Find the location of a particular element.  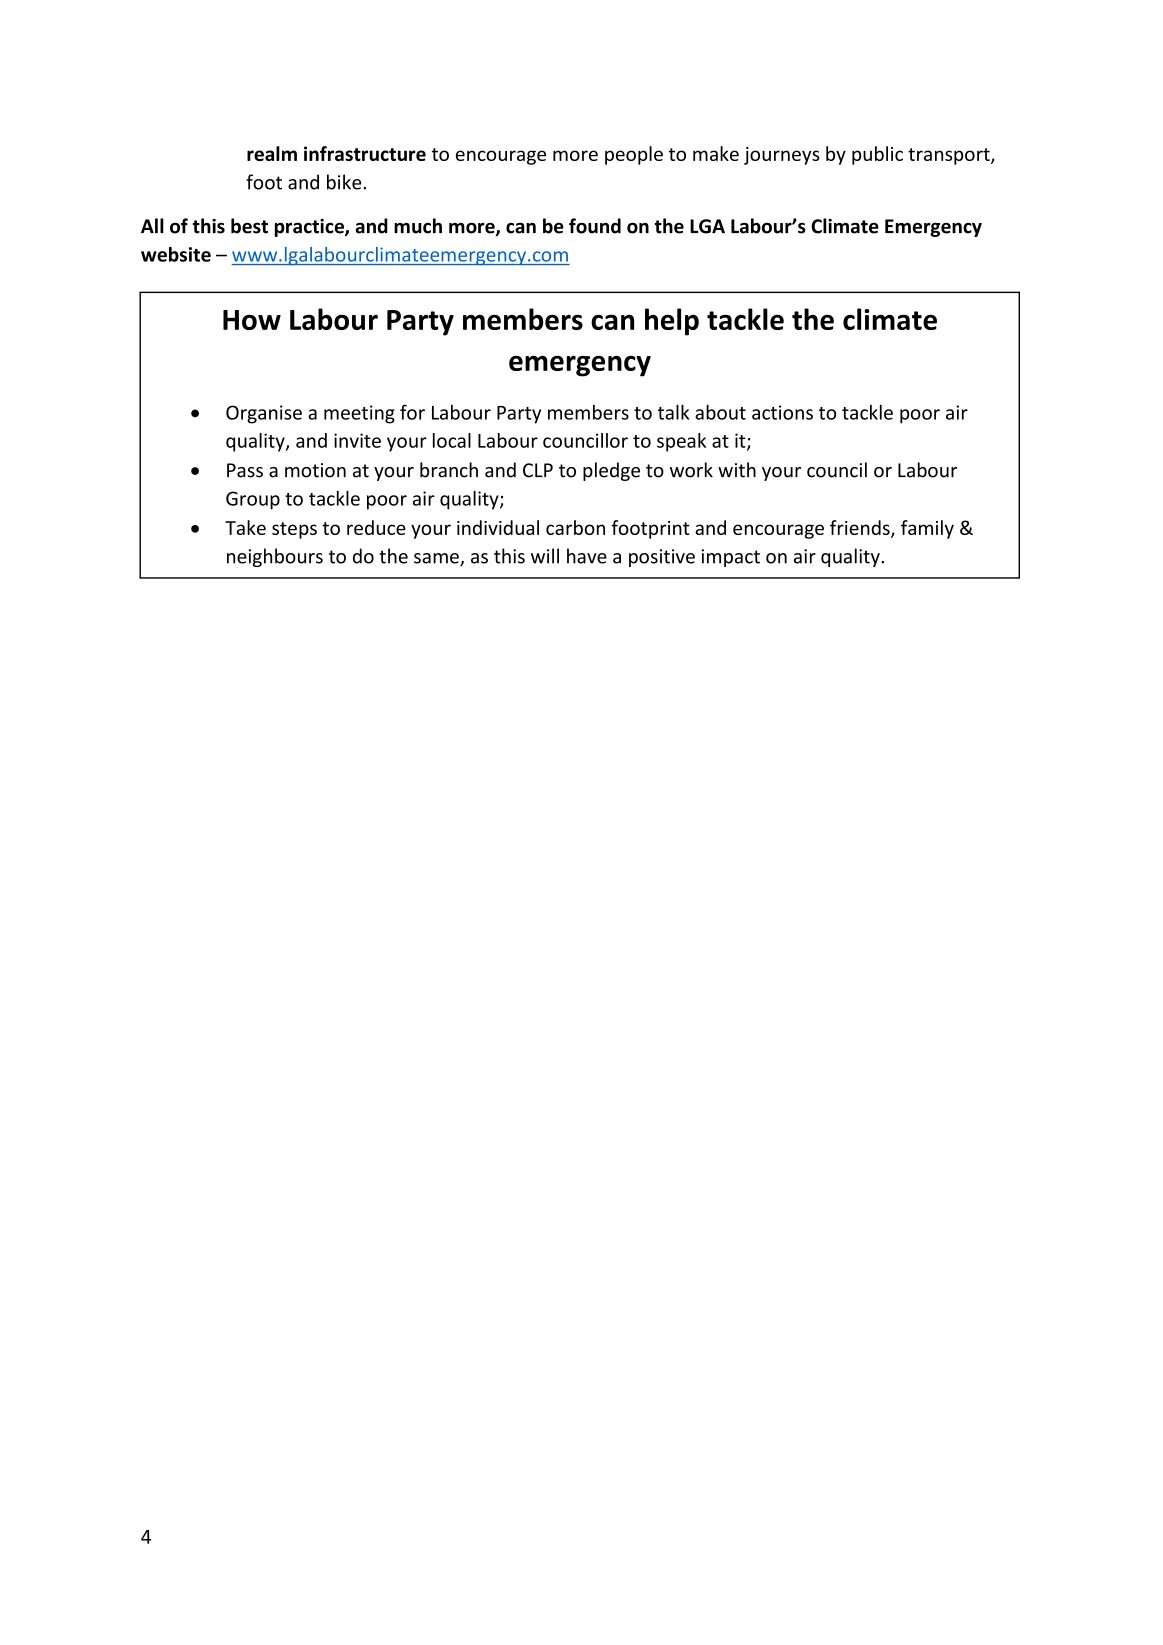

with is located at coordinates (737, 470).
